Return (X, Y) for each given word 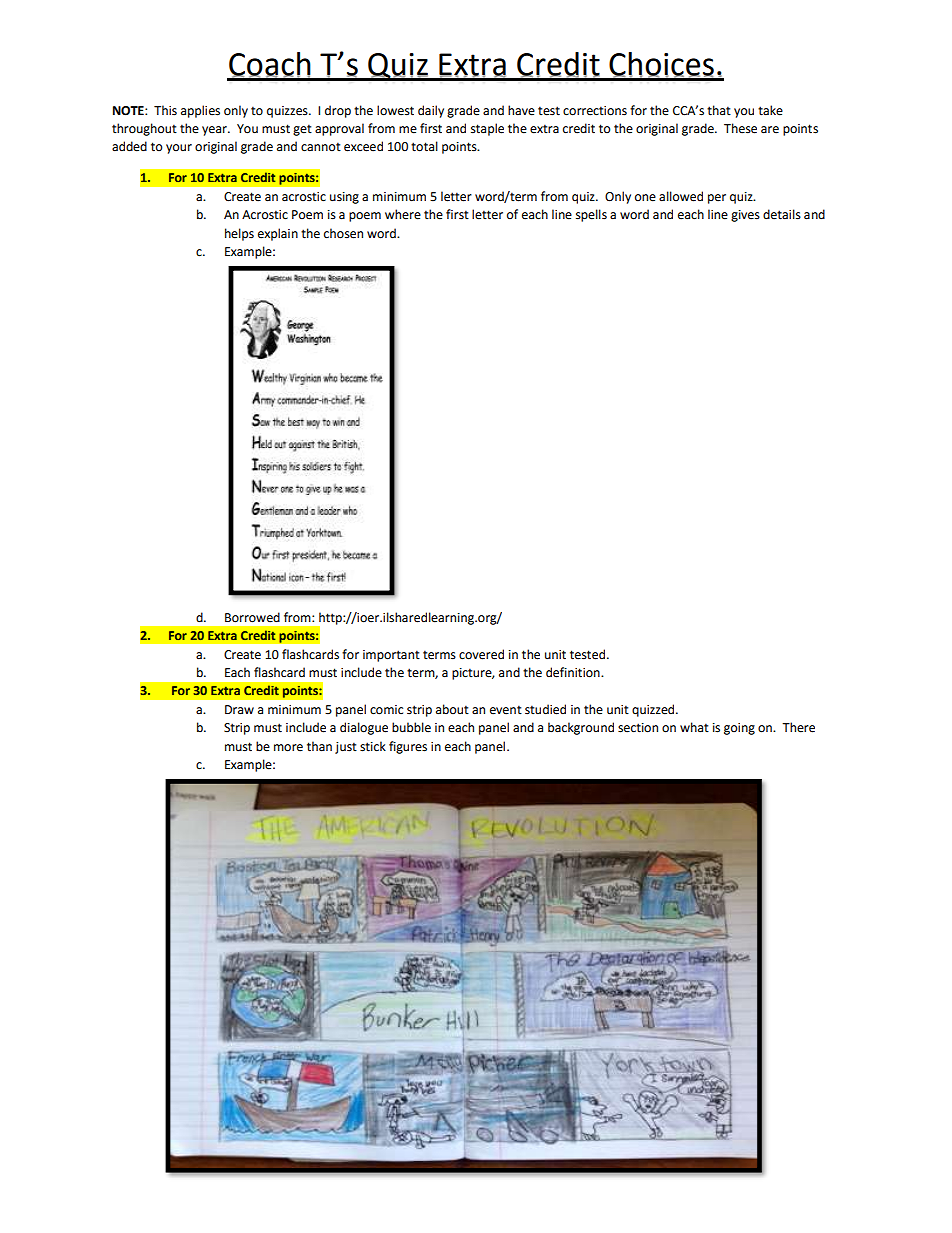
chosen (343, 233)
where (403, 214)
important (391, 656)
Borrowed (252, 617)
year (215, 131)
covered (481, 654)
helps (239, 234)
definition (574, 672)
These (740, 128)
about (452, 709)
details (782, 214)
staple (487, 129)
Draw (239, 709)
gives (745, 216)
